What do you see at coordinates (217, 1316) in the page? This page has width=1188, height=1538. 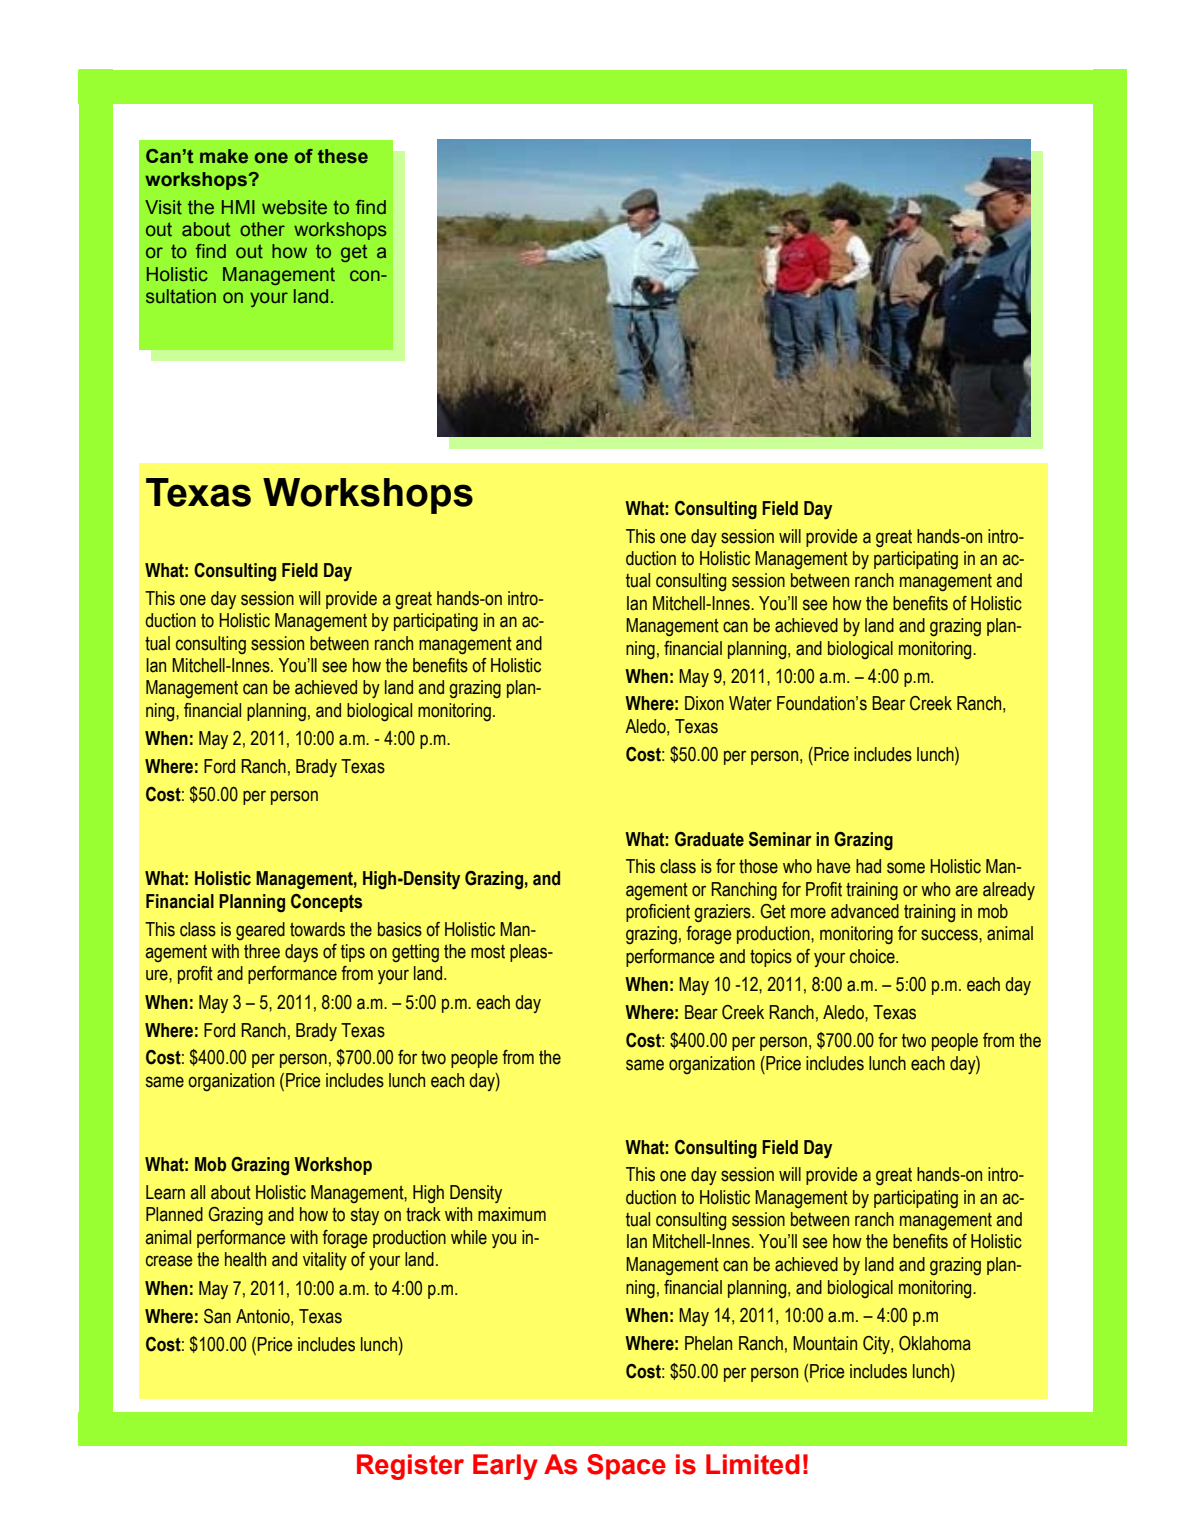 I see `San` at bounding box center [217, 1316].
